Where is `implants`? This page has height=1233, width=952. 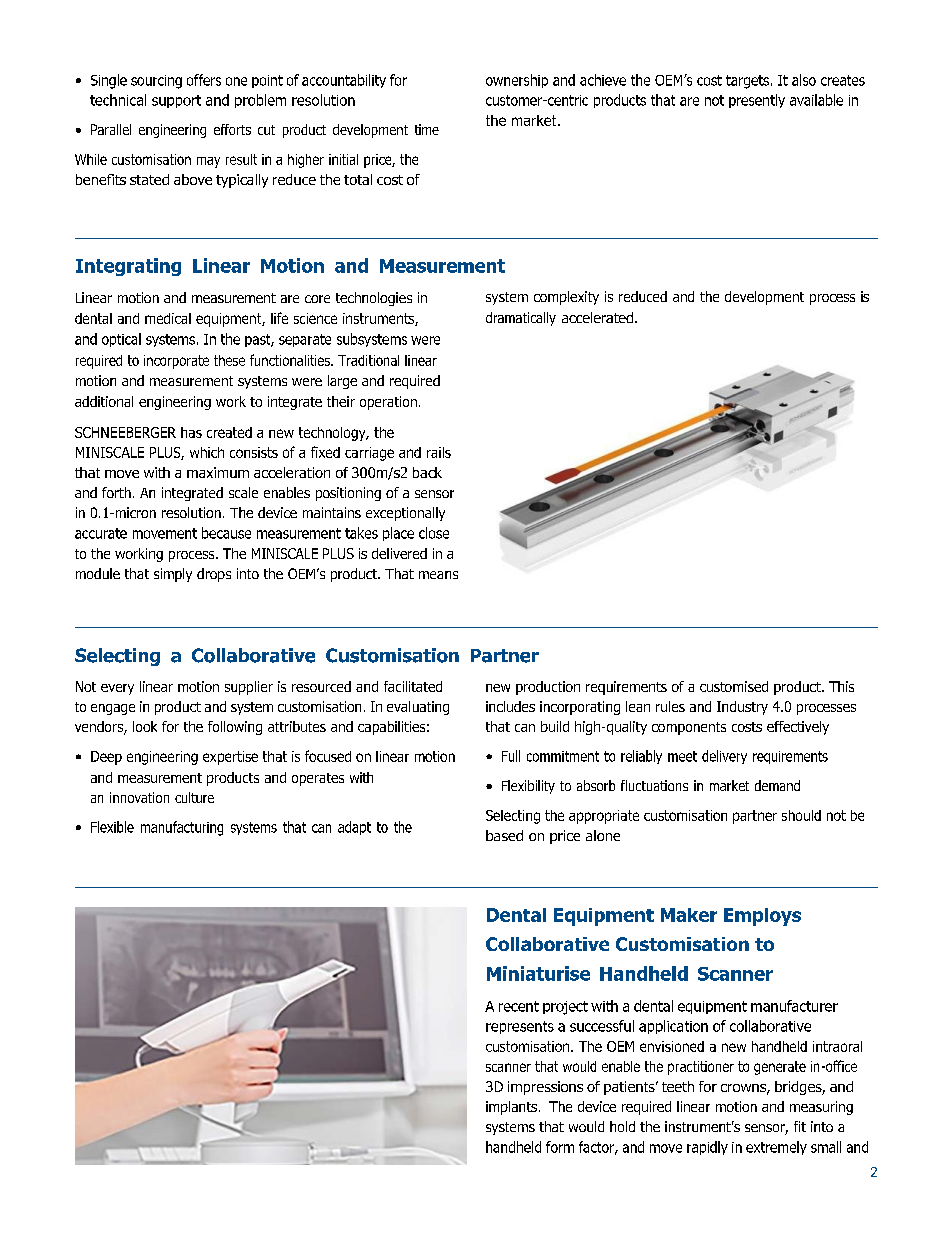
implants is located at coordinates (511, 1108).
